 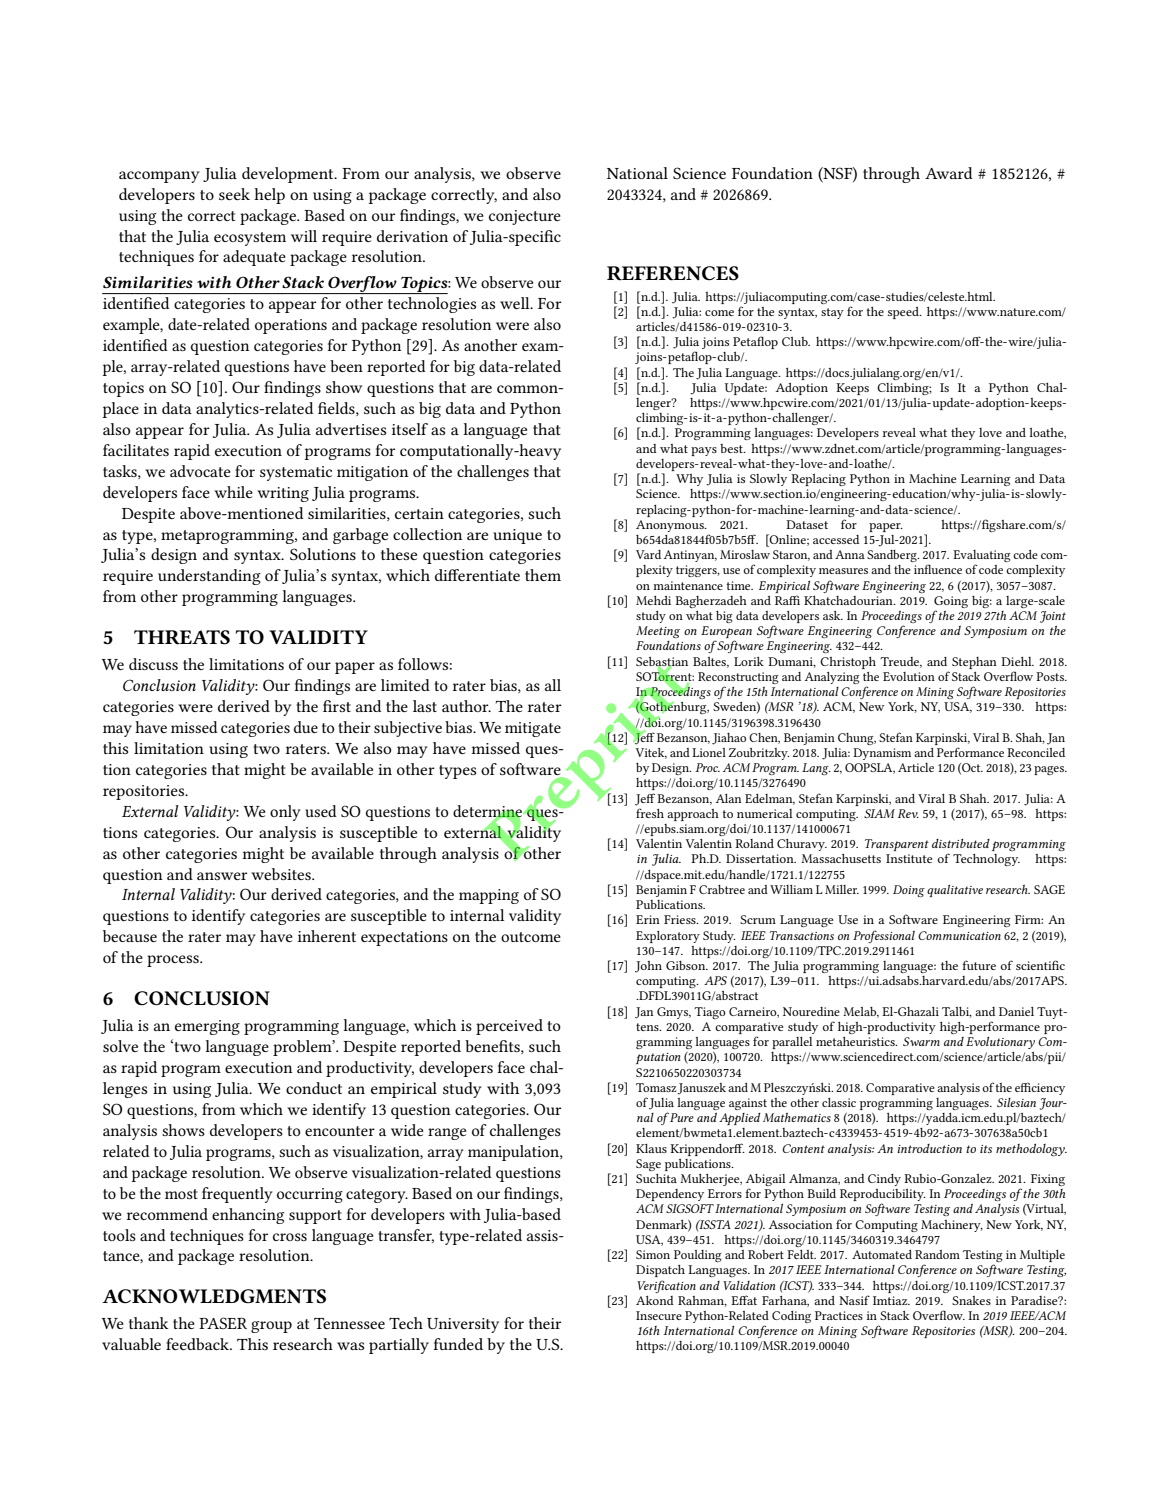 I want to click on understanding, so click(x=209, y=577).
